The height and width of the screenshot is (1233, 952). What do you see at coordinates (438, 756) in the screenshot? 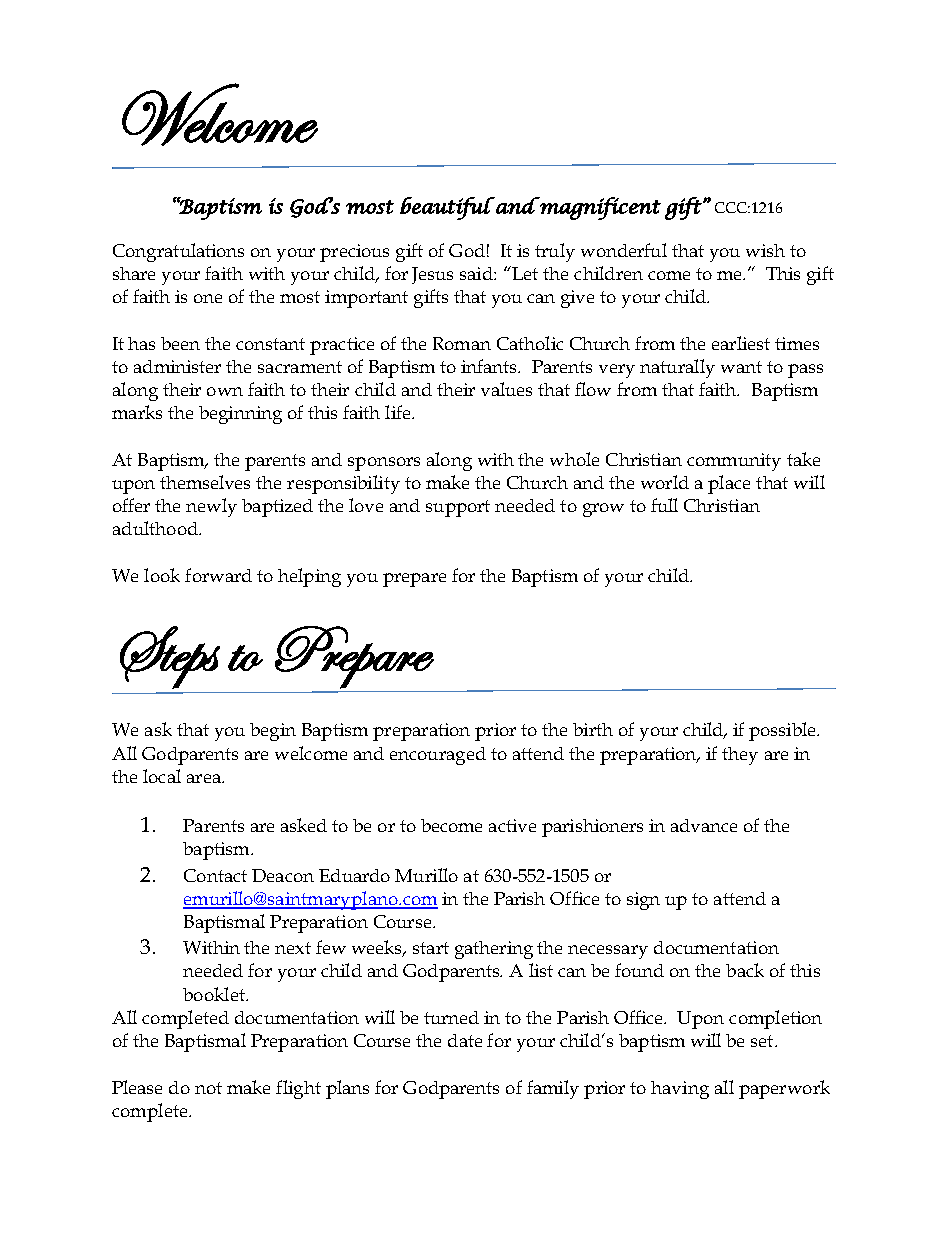
I see `encouraged` at bounding box center [438, 756].
